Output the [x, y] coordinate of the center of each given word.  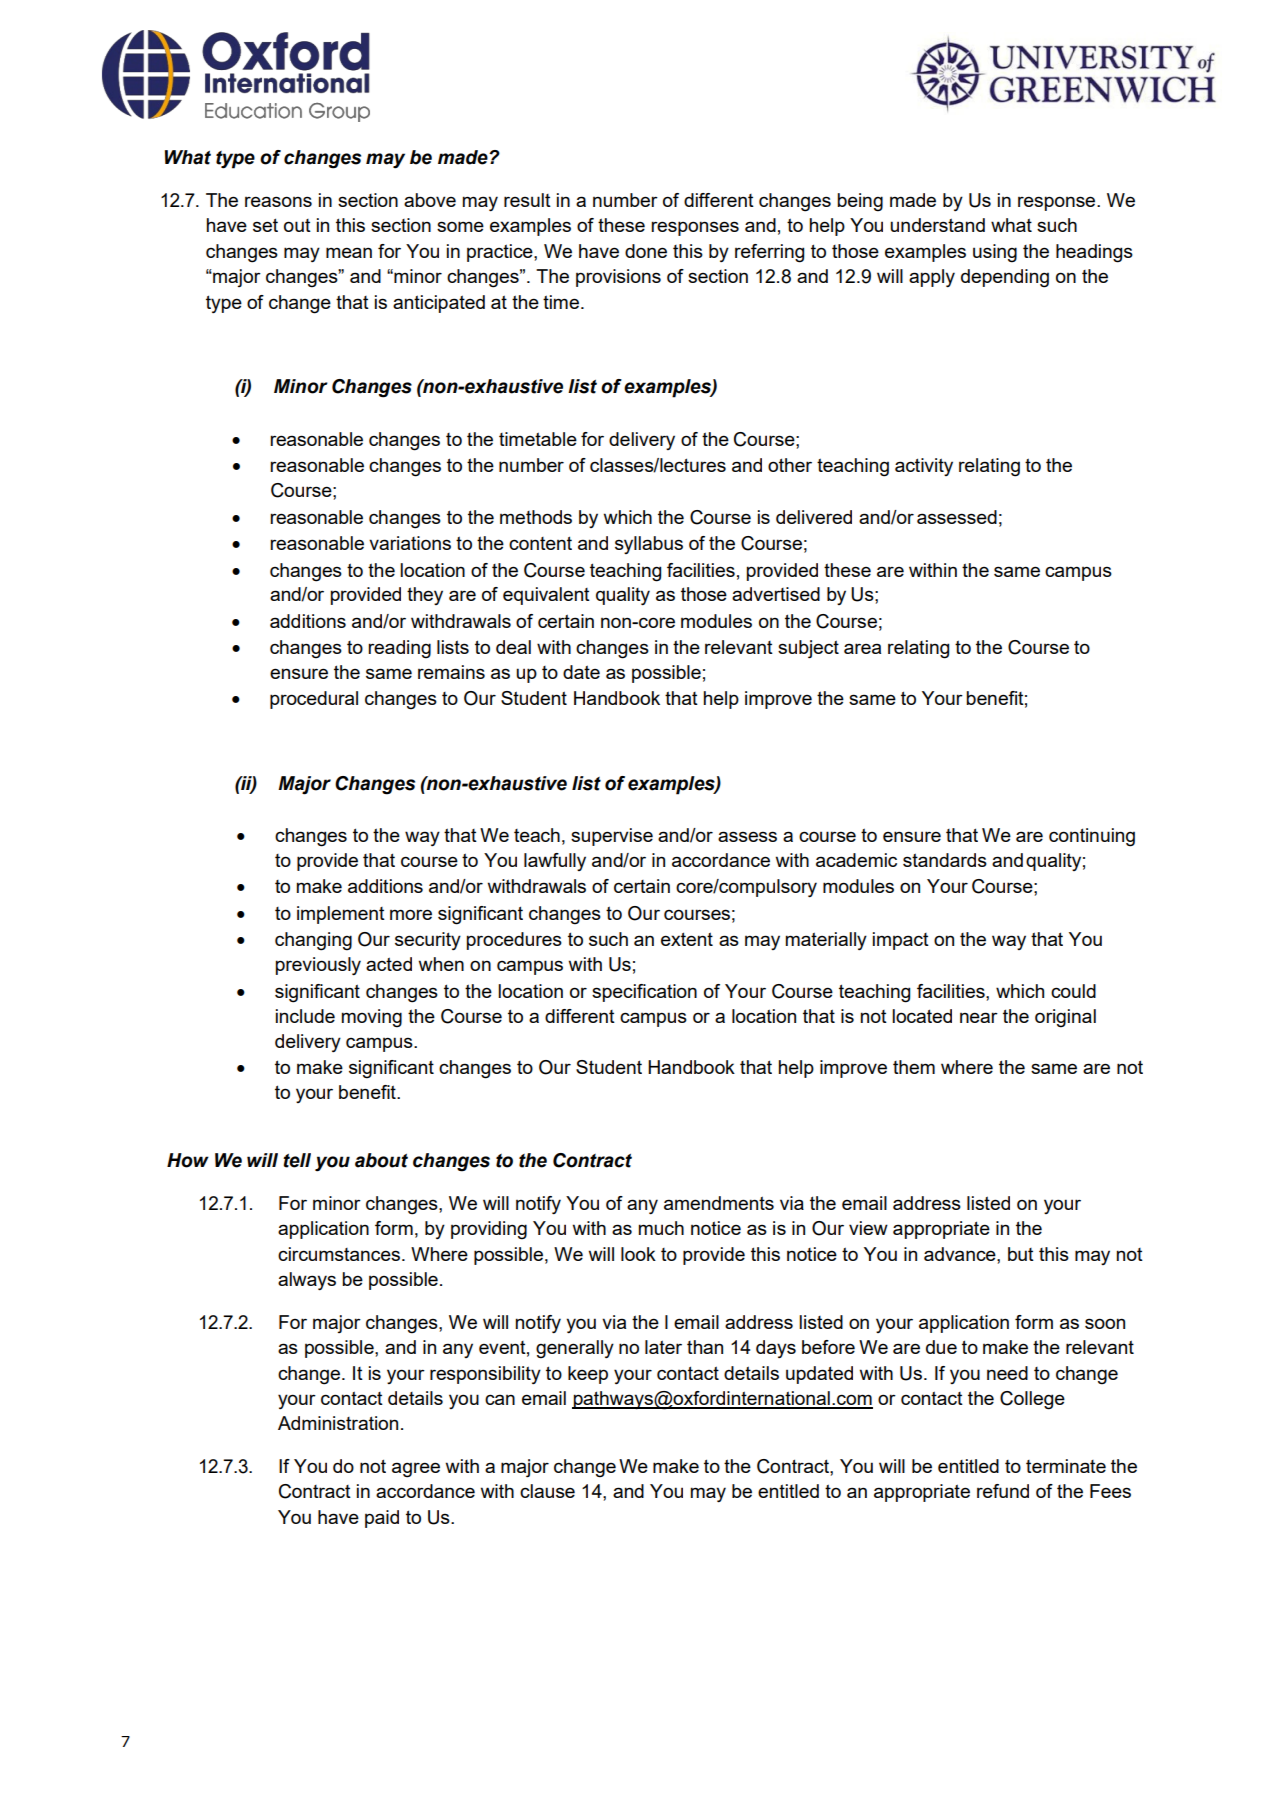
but [1021, 1254]
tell [297, 1160]
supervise [612, 837]
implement [341, 915]
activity [924, 467]
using [995, 253]
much [661, 1228]
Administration [338, 1423]
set [265, 225]
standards [945, 860]
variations [410, 543]
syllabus [649, 545]
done [646, 251]
